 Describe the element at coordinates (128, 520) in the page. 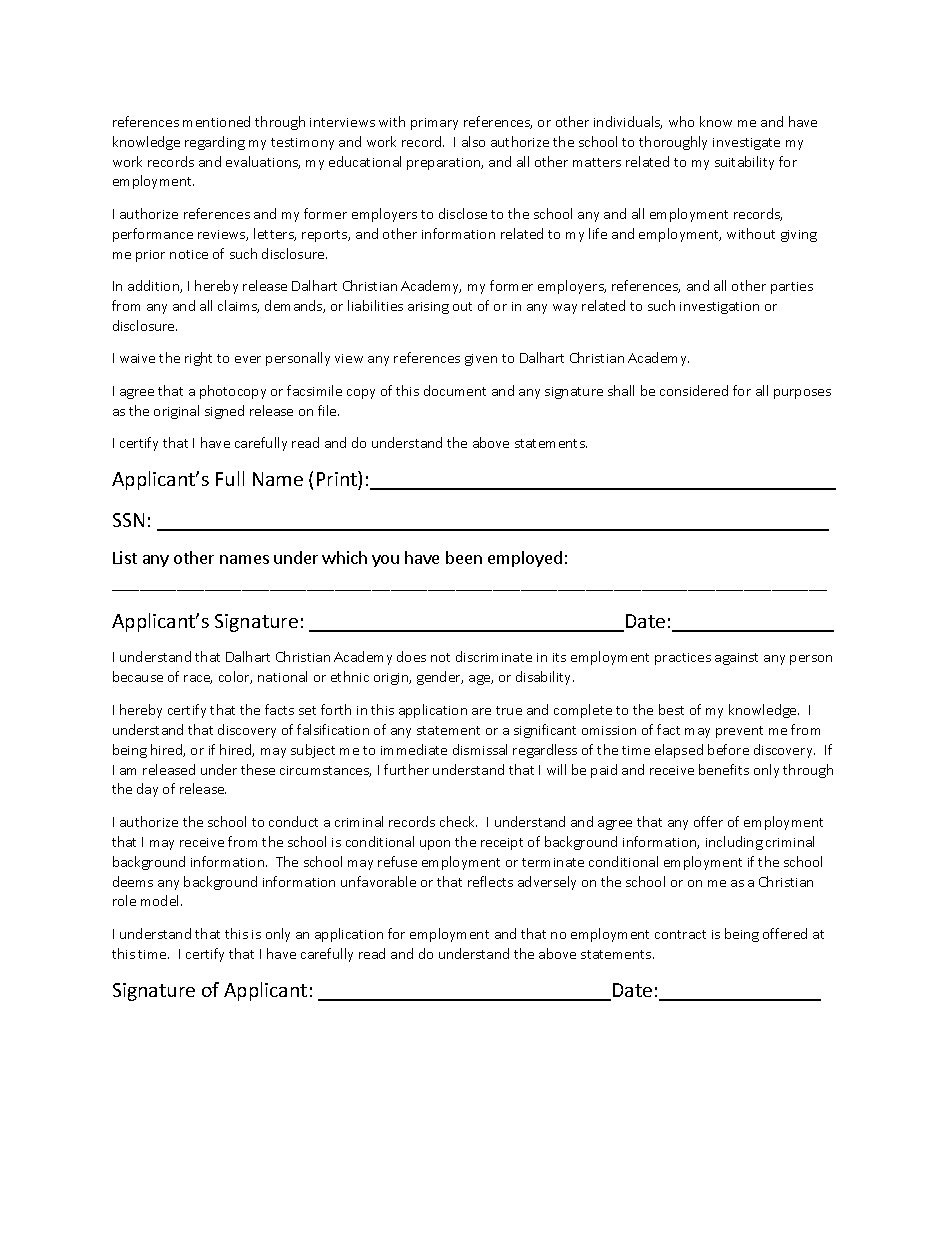

I see `SSN` at that location.
